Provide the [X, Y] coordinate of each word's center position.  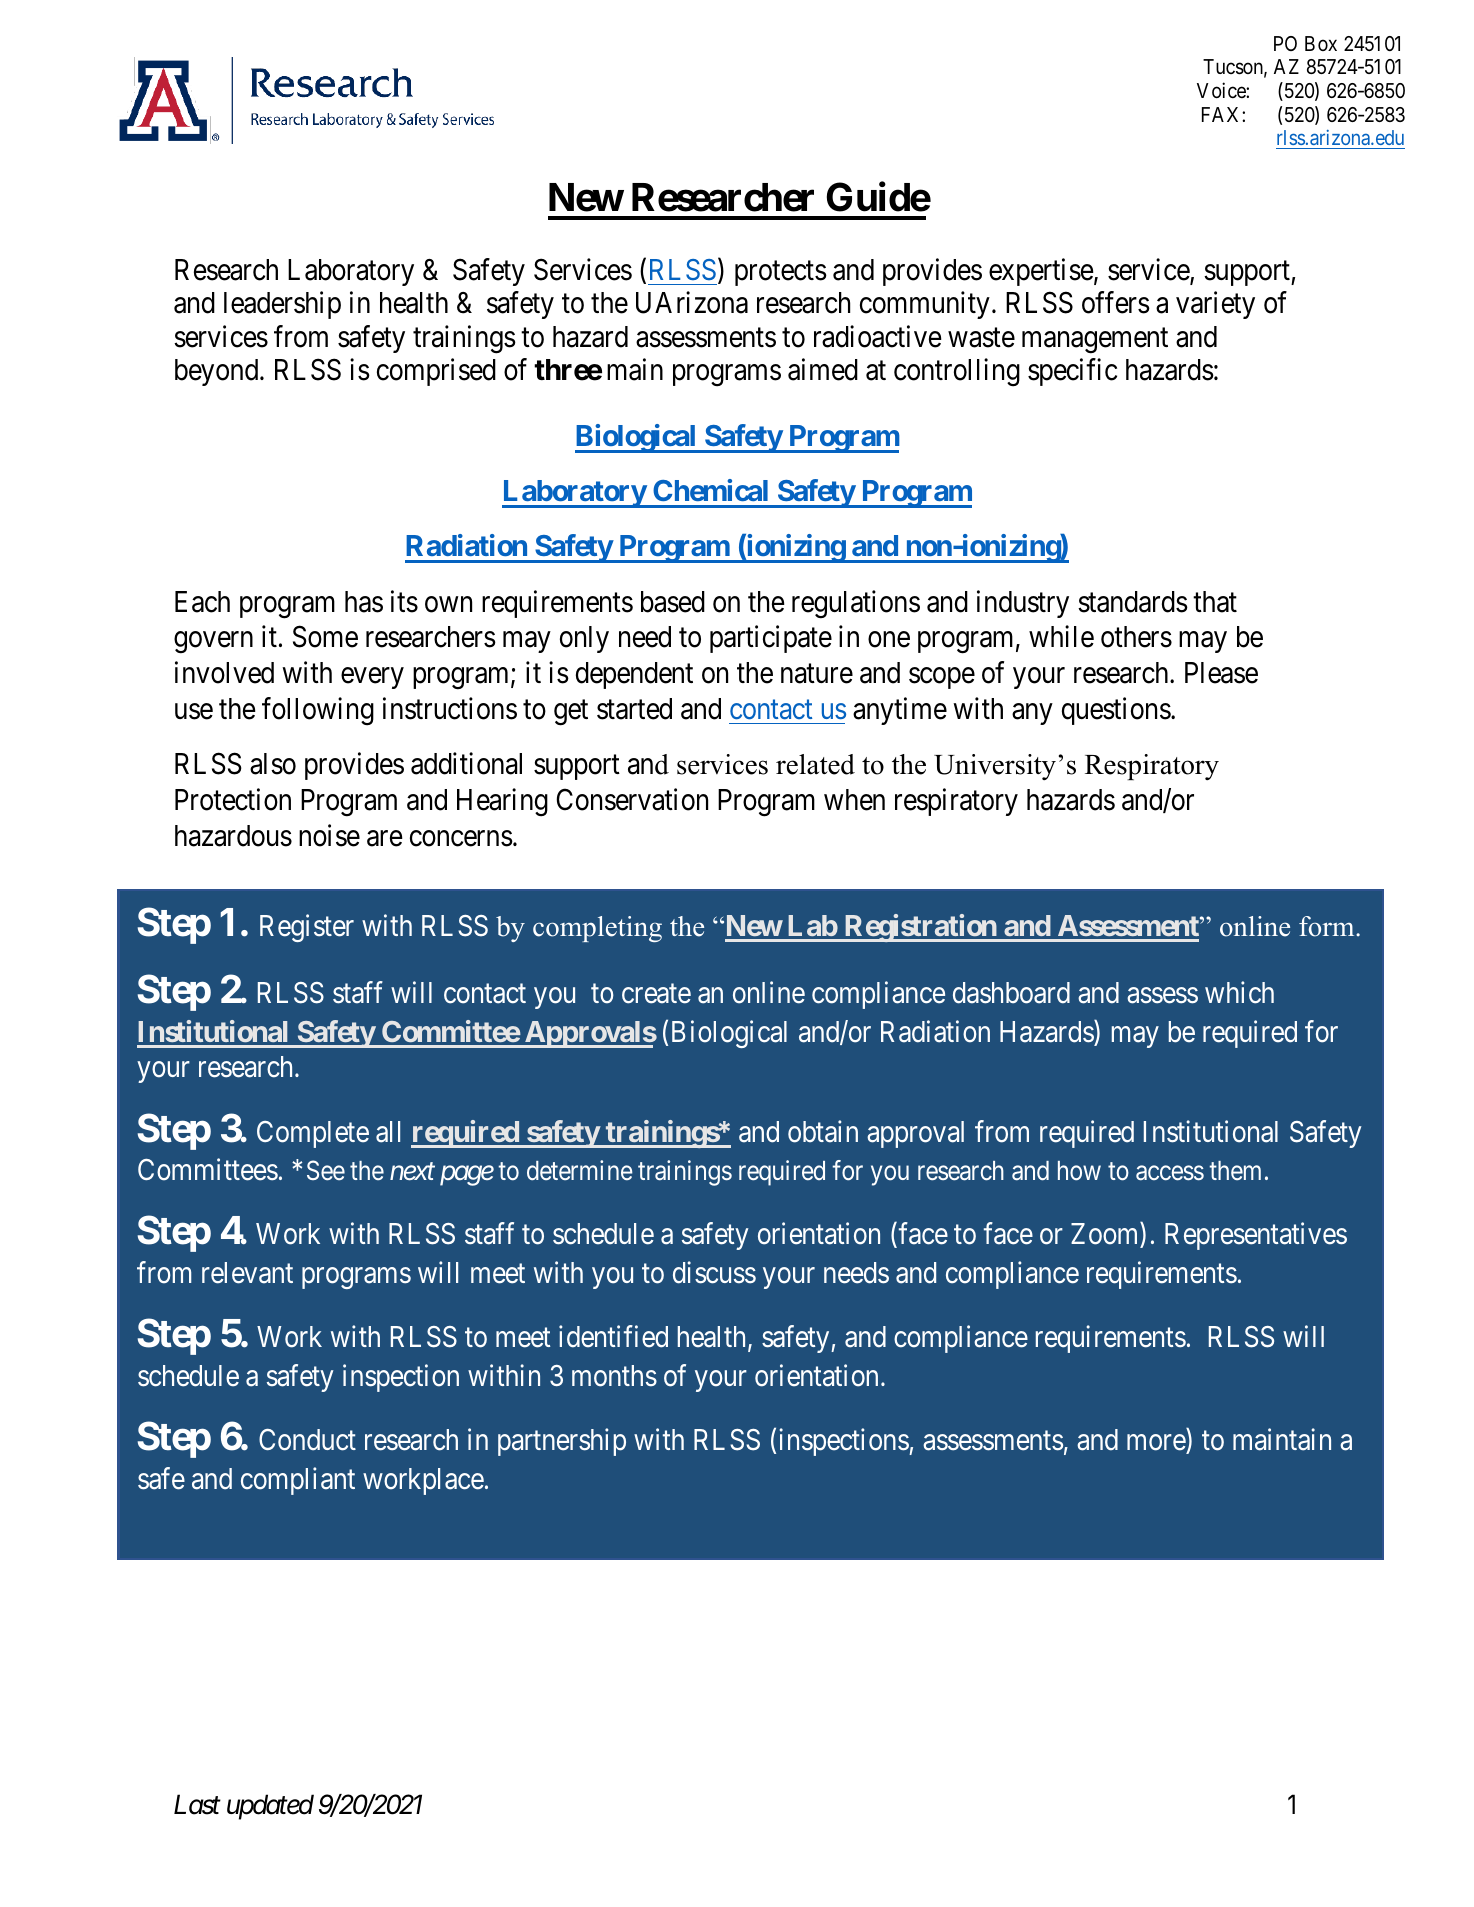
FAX [1222, 114]
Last [197, 1805]
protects [781, 273]
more [1157, 1444]
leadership [282, 305]
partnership [562, 1442]
